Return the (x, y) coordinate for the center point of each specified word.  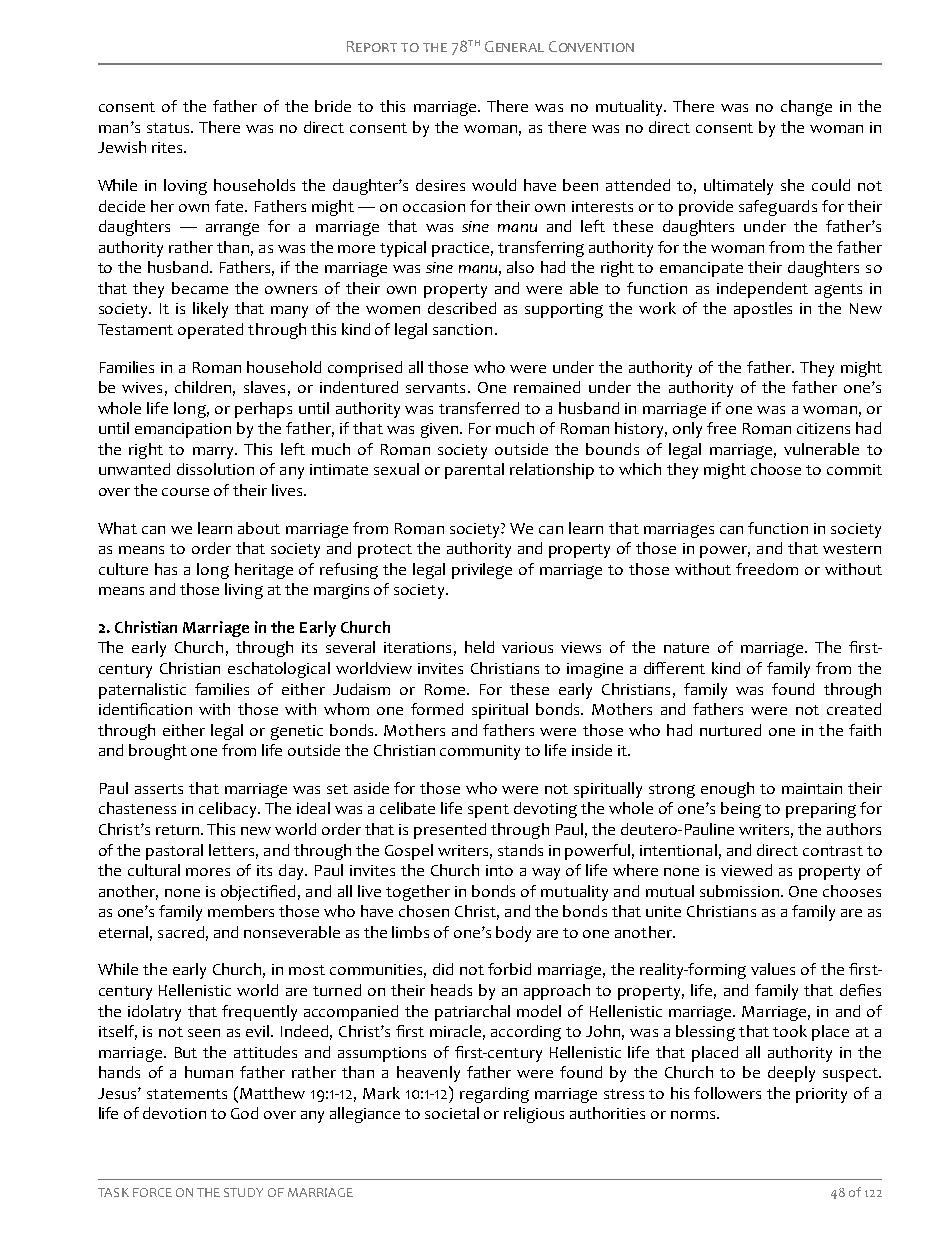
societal (452, 1113)
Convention (591, 46)
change (806, 108)
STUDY (243, 1192)
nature (686, 648)
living (244, 591)
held (479, 647)
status (169, 128)
